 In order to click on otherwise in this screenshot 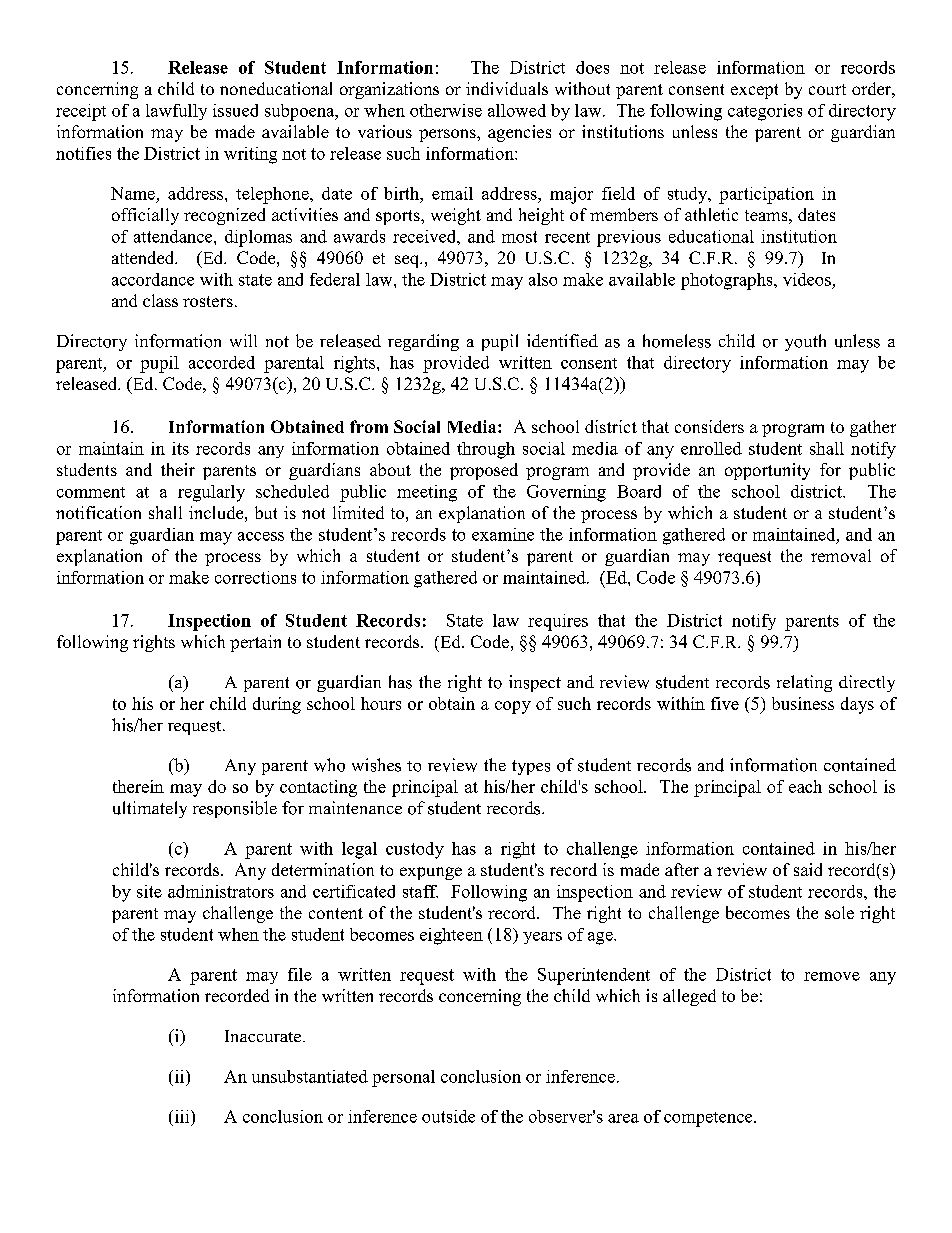, I will do `click(446, 110)`.
